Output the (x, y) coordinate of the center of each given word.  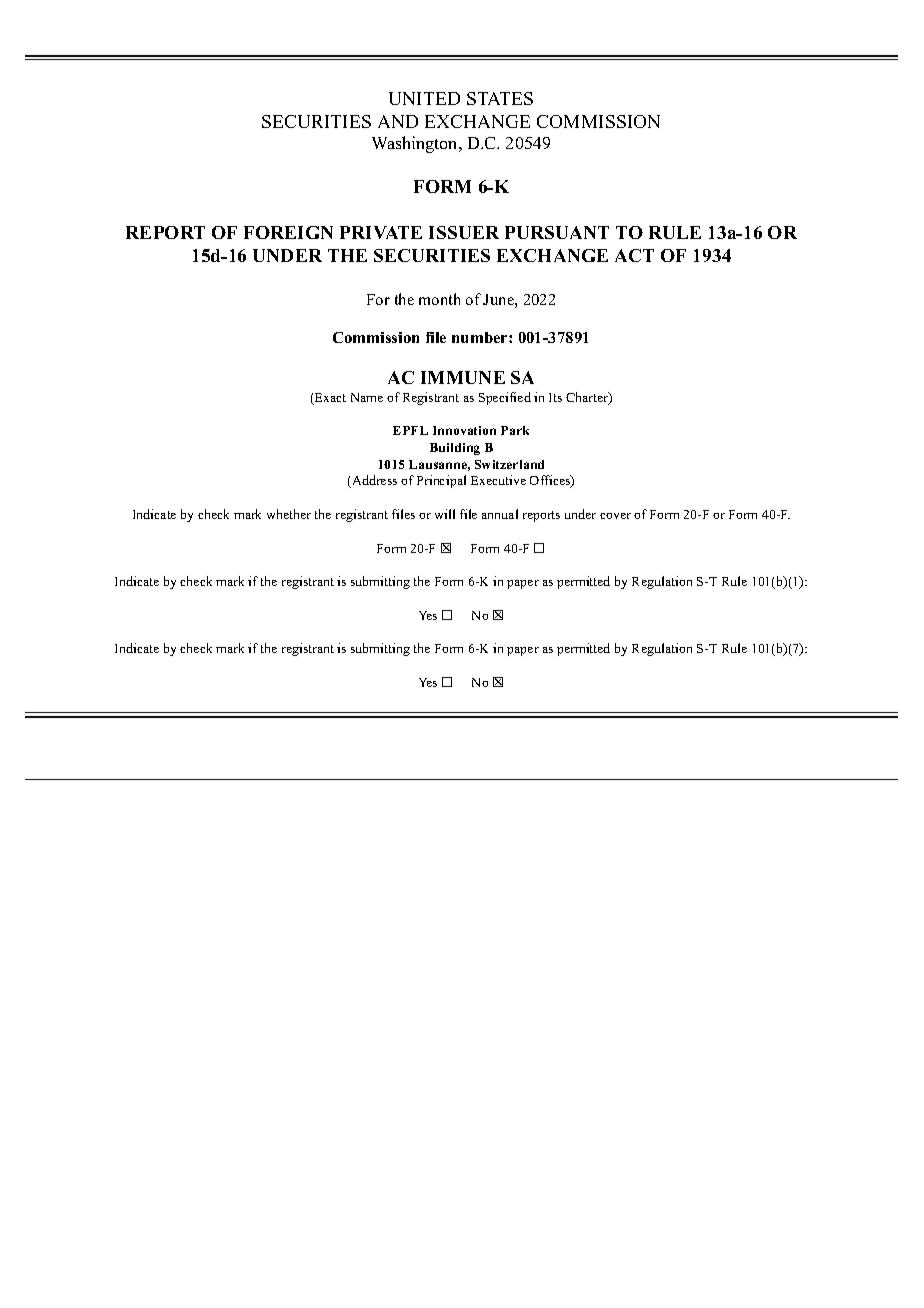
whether (289, 514)
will (445, 514)
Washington (416, 144)
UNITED (424, 98)
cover (615, 516)
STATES (500, 98)
